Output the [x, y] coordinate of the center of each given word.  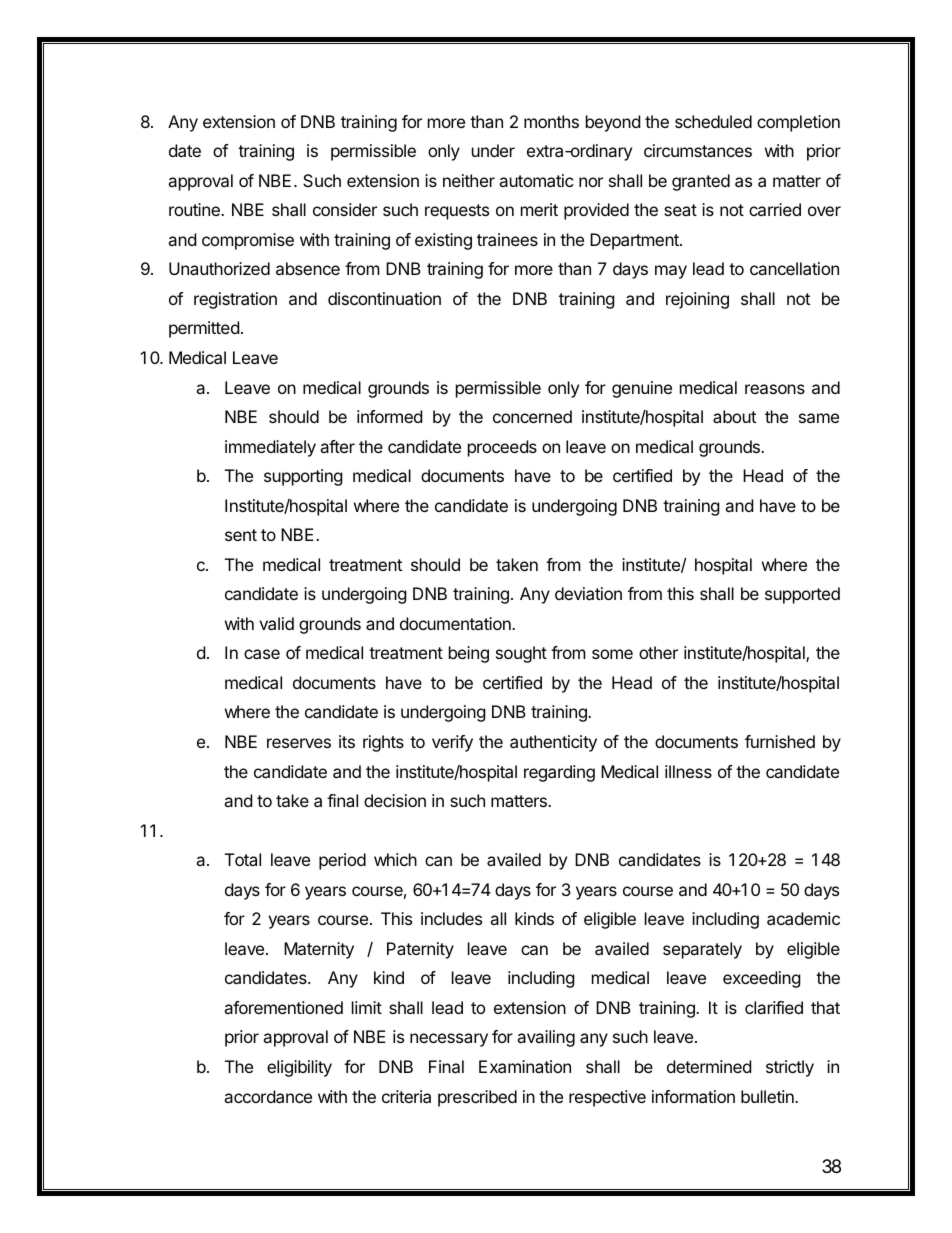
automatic [536, 180]
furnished [780, 741]
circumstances [698, 150]
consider [345, 209]
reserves [299, 743]
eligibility [299, 1068]
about [734, 416]
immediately [270, 448]
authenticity [553, 743]
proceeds [502, 448]
